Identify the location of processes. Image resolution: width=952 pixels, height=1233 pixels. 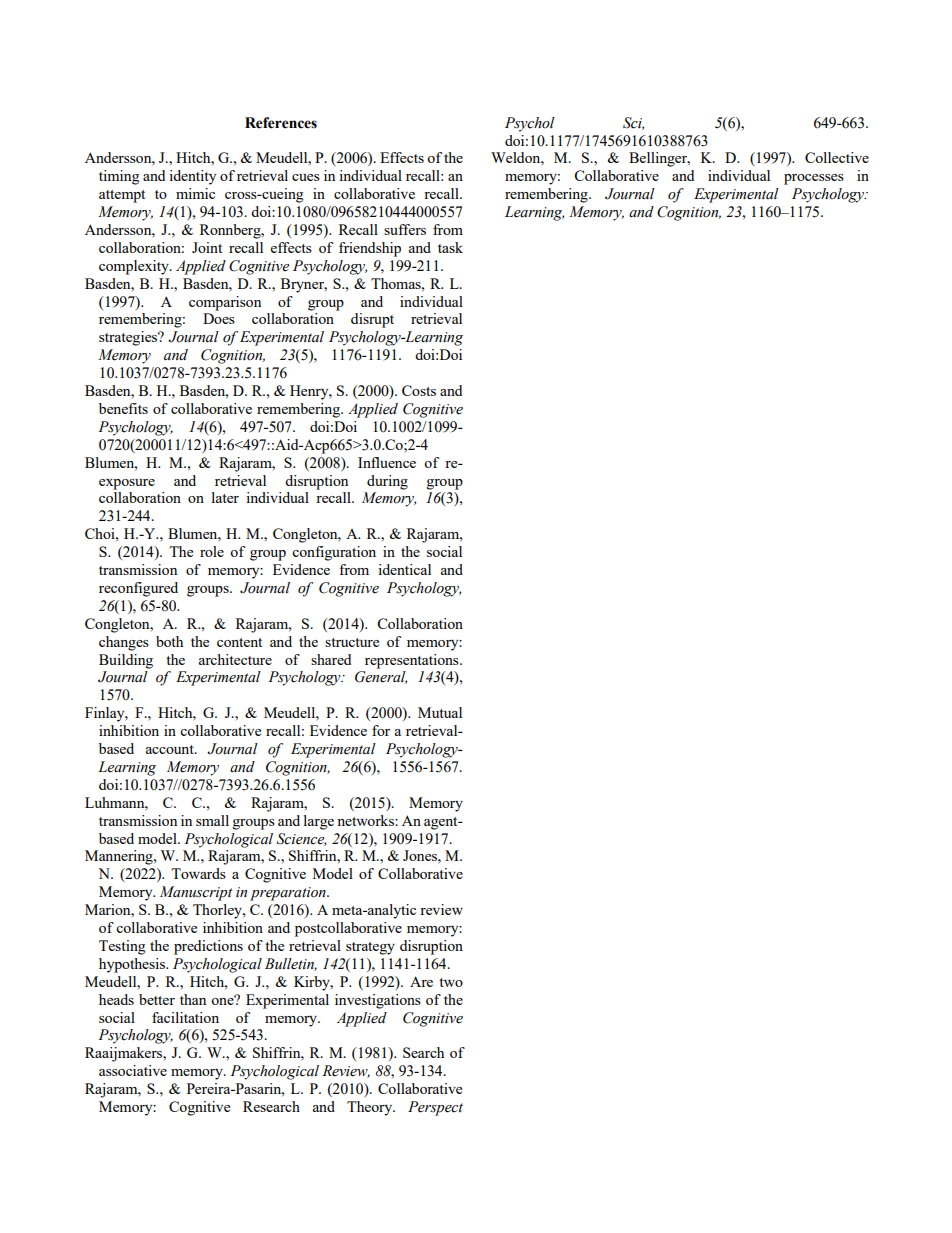
(814, 179).
